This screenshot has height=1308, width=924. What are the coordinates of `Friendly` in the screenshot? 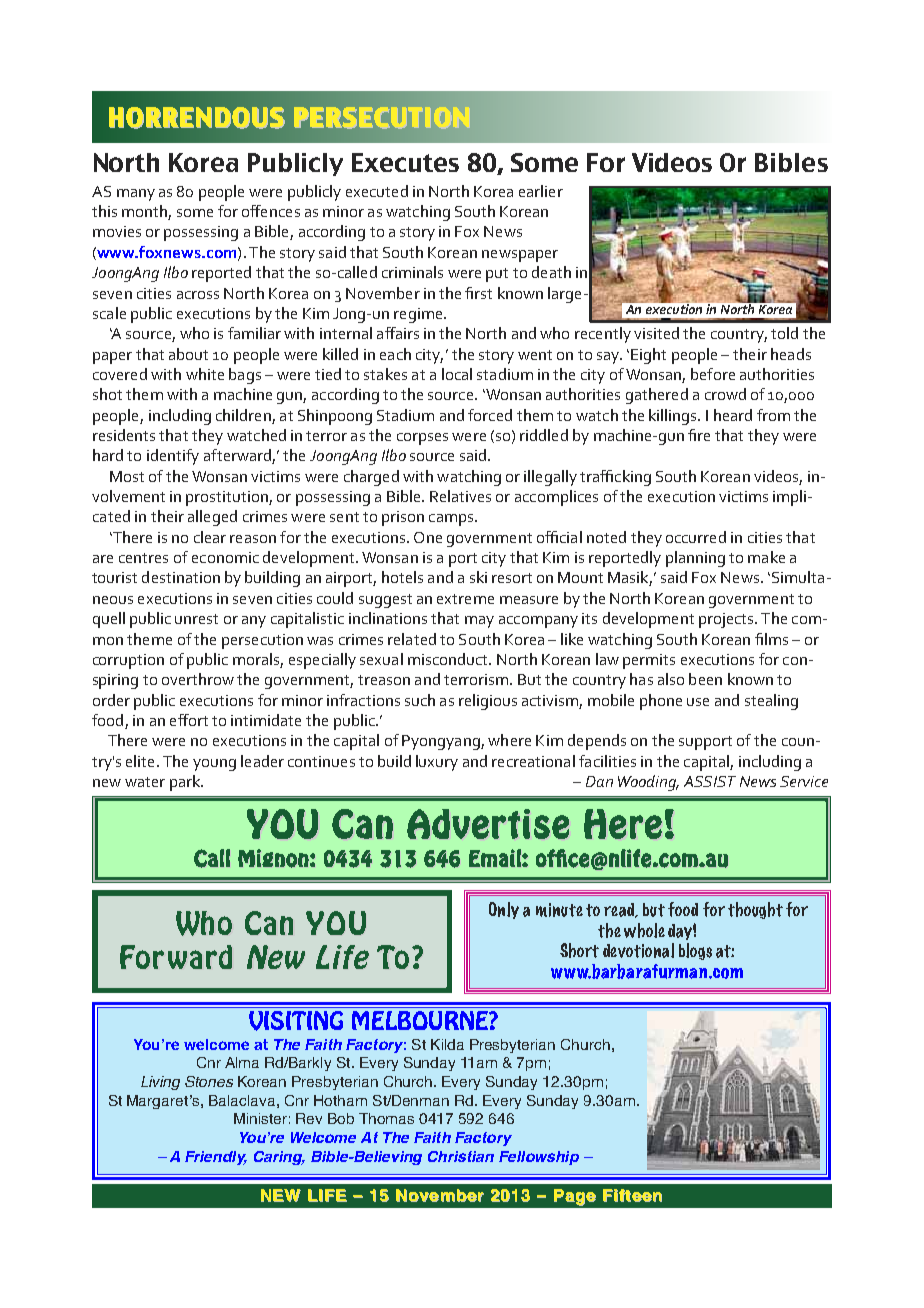 It's located at (216, 1158).
